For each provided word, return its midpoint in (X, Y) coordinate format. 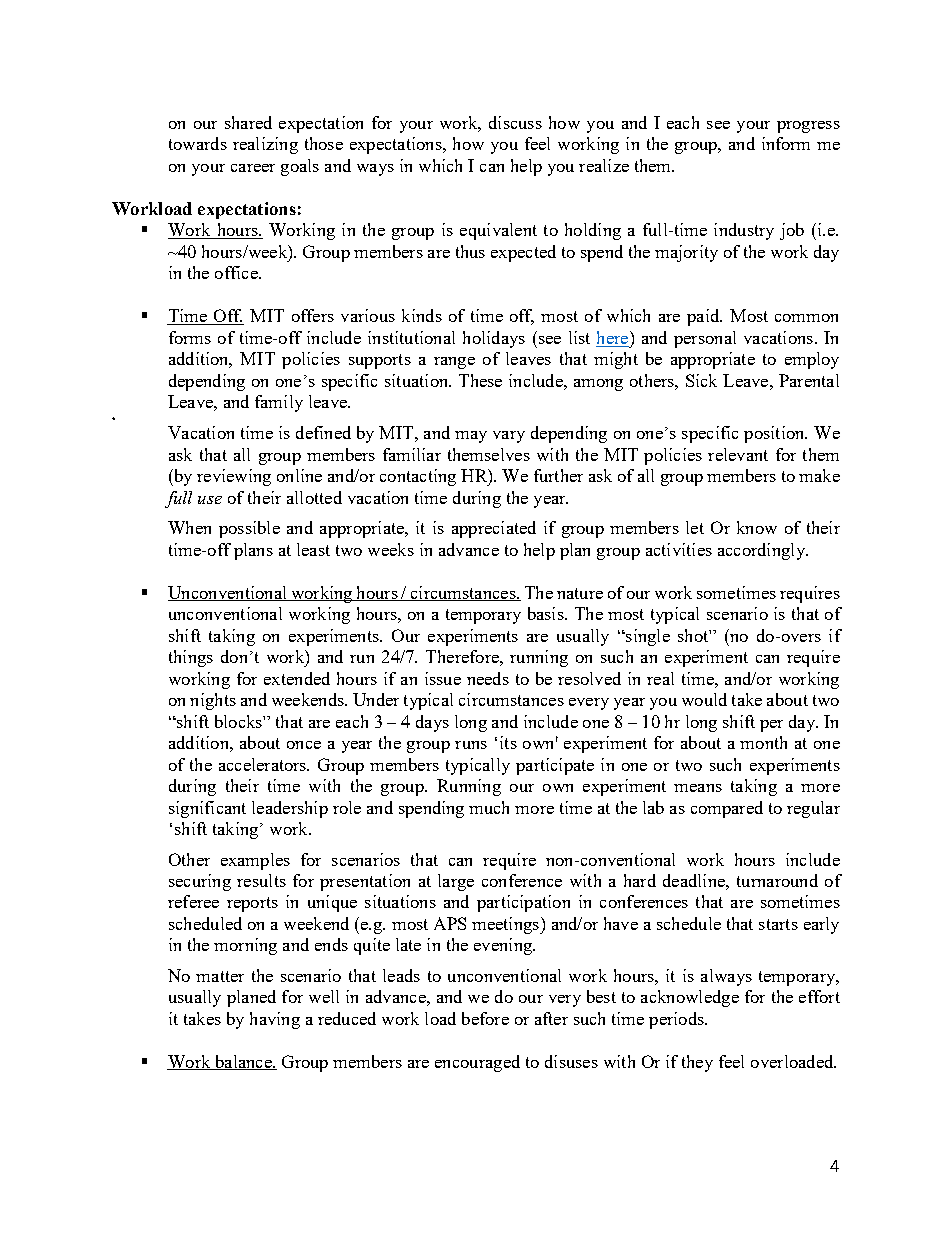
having (275, 1020)
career (253, 168)
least (313, 549)
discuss (515, 122)
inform (786, 143)
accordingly (762, 551)
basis (547, 613)
